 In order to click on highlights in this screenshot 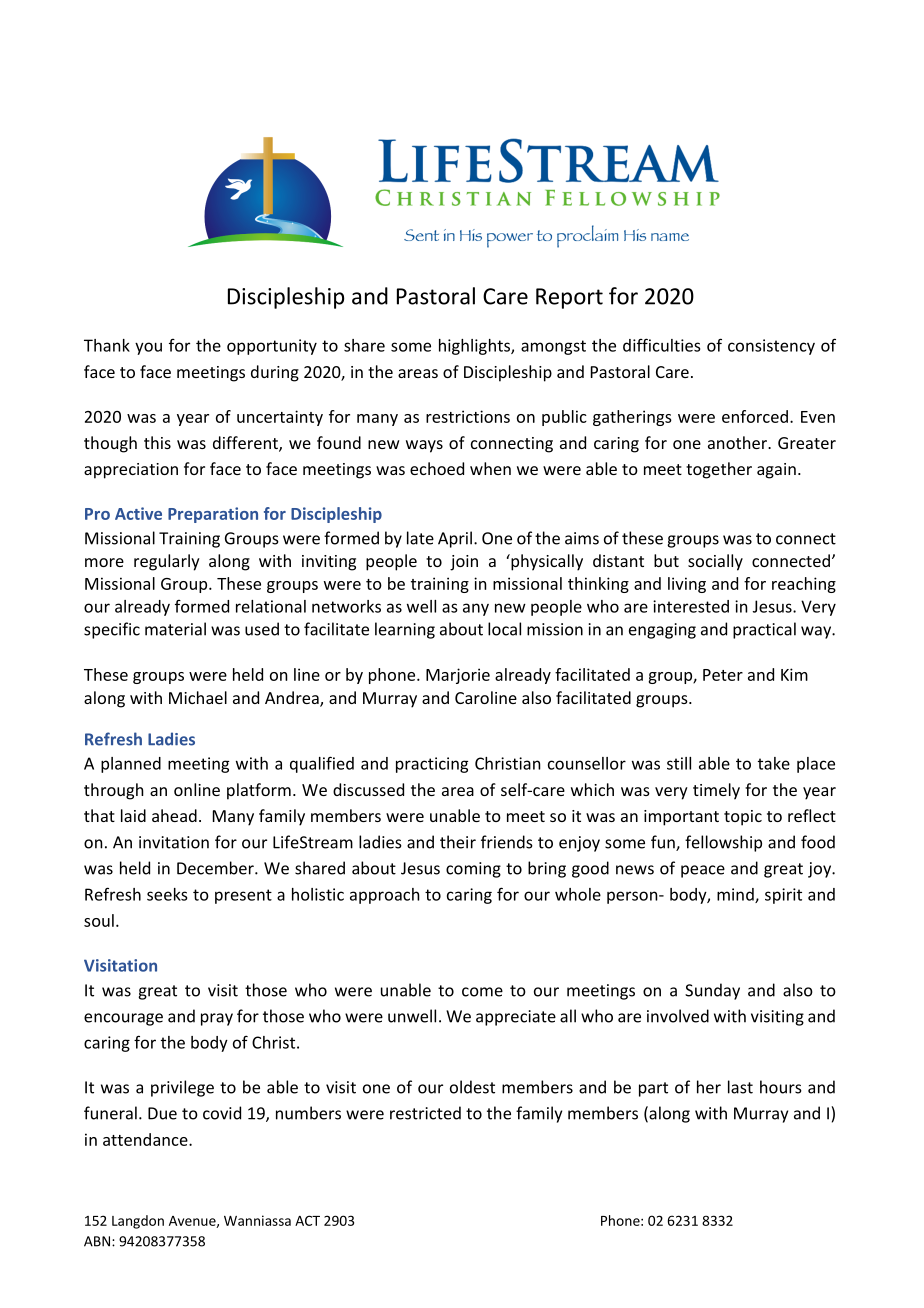, I will do `click(475, 347)`.
